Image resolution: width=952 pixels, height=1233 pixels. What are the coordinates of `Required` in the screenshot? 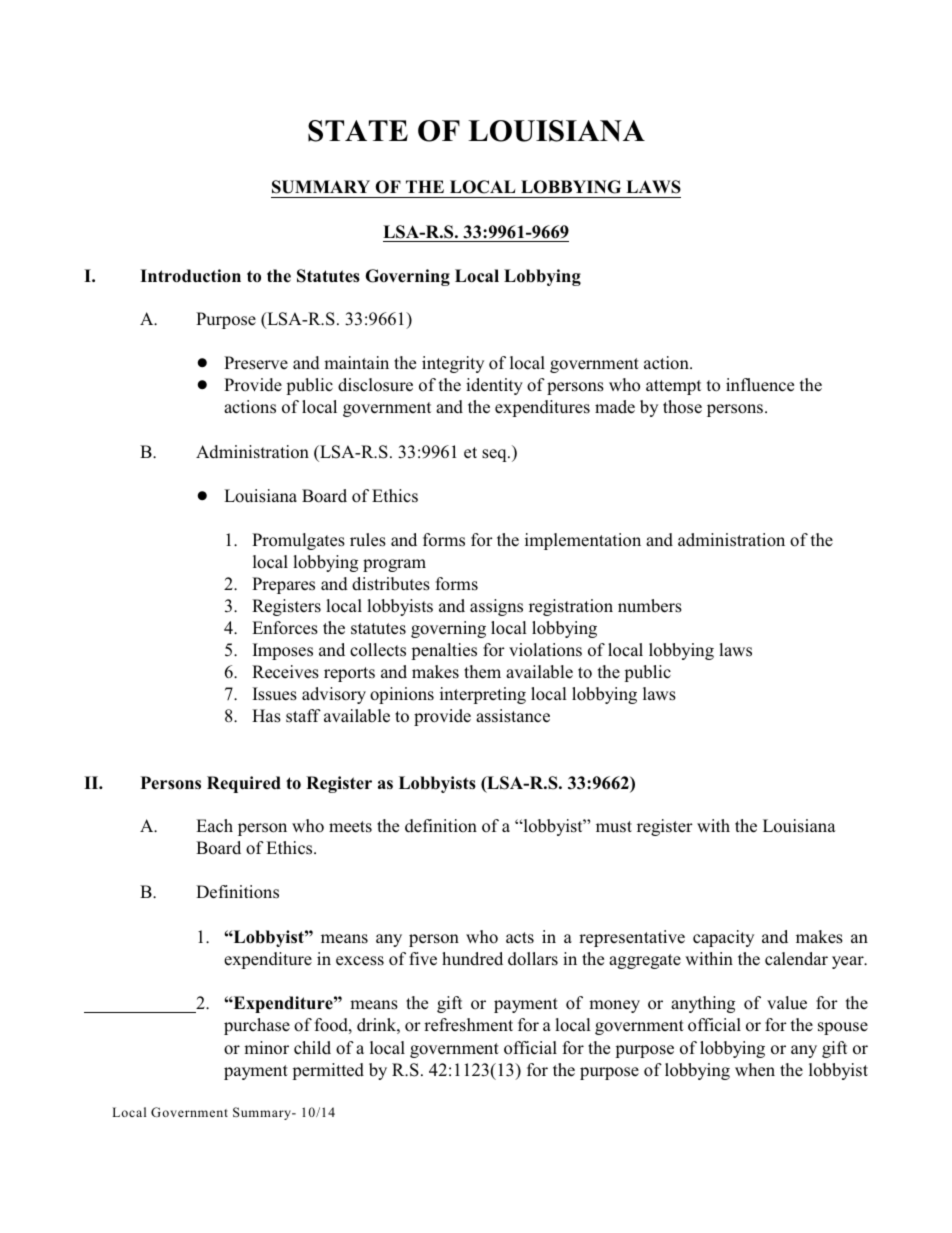 It's located at (244, 784).
